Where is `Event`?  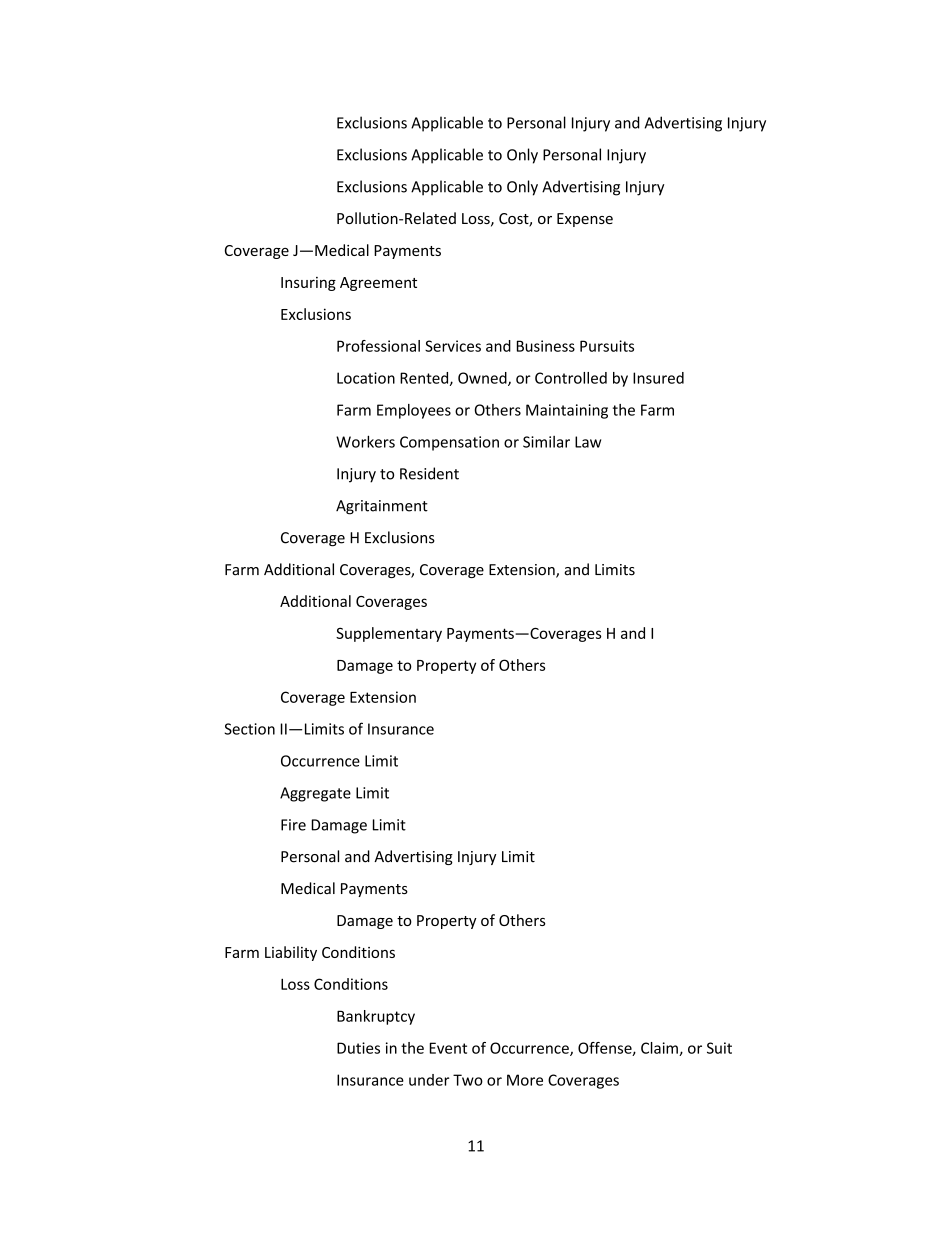
Event is located at coordinates (448, 1048).
